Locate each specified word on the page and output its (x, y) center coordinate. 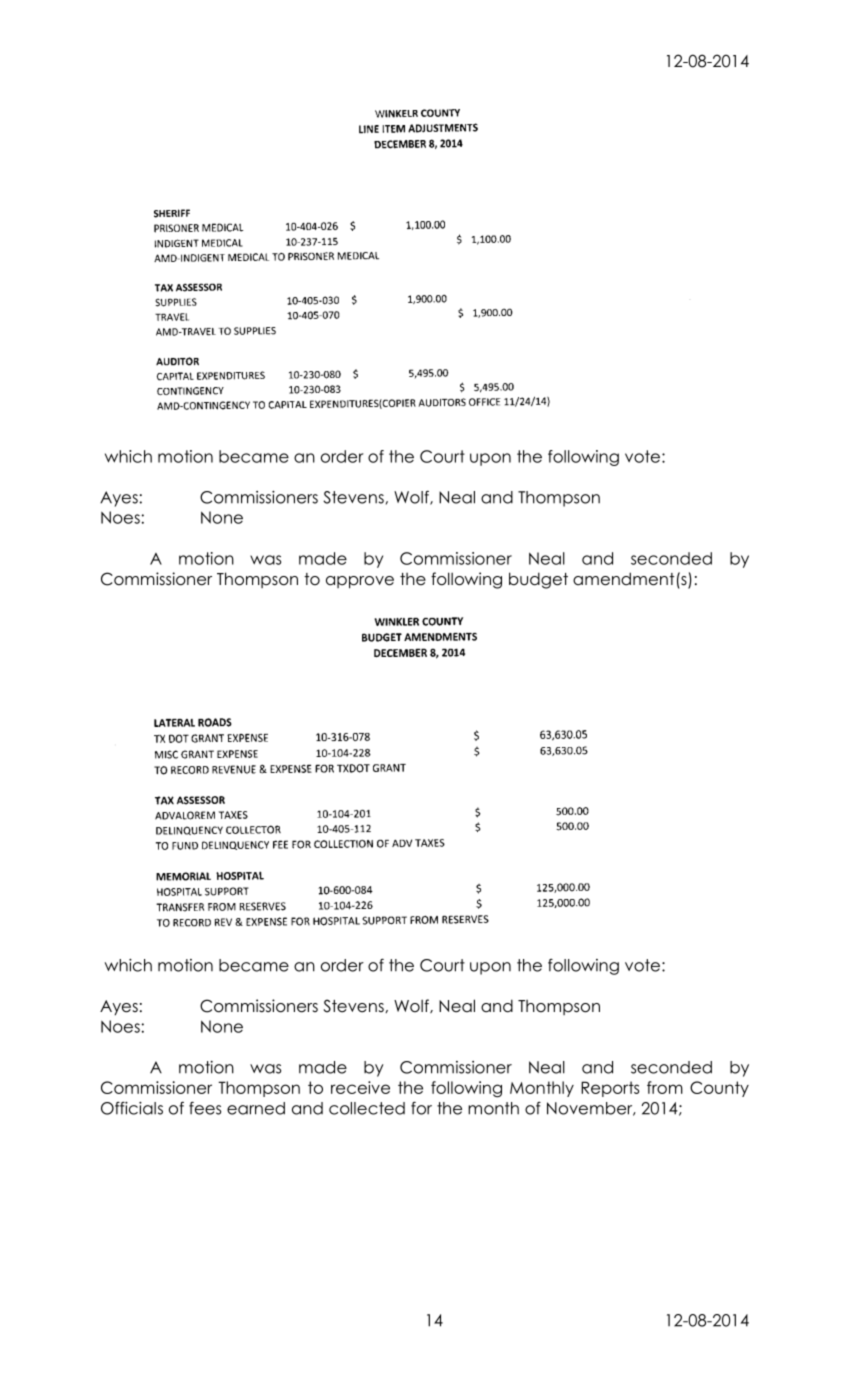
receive (360, 1087)
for (421, 1108)
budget (538, 580)
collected (367, 1108)
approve (360, 582)
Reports (610, 1089)
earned (256, 1108)
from (665, 1087)
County (719, 1089)
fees (205, 1108)
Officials (132, 1108)
